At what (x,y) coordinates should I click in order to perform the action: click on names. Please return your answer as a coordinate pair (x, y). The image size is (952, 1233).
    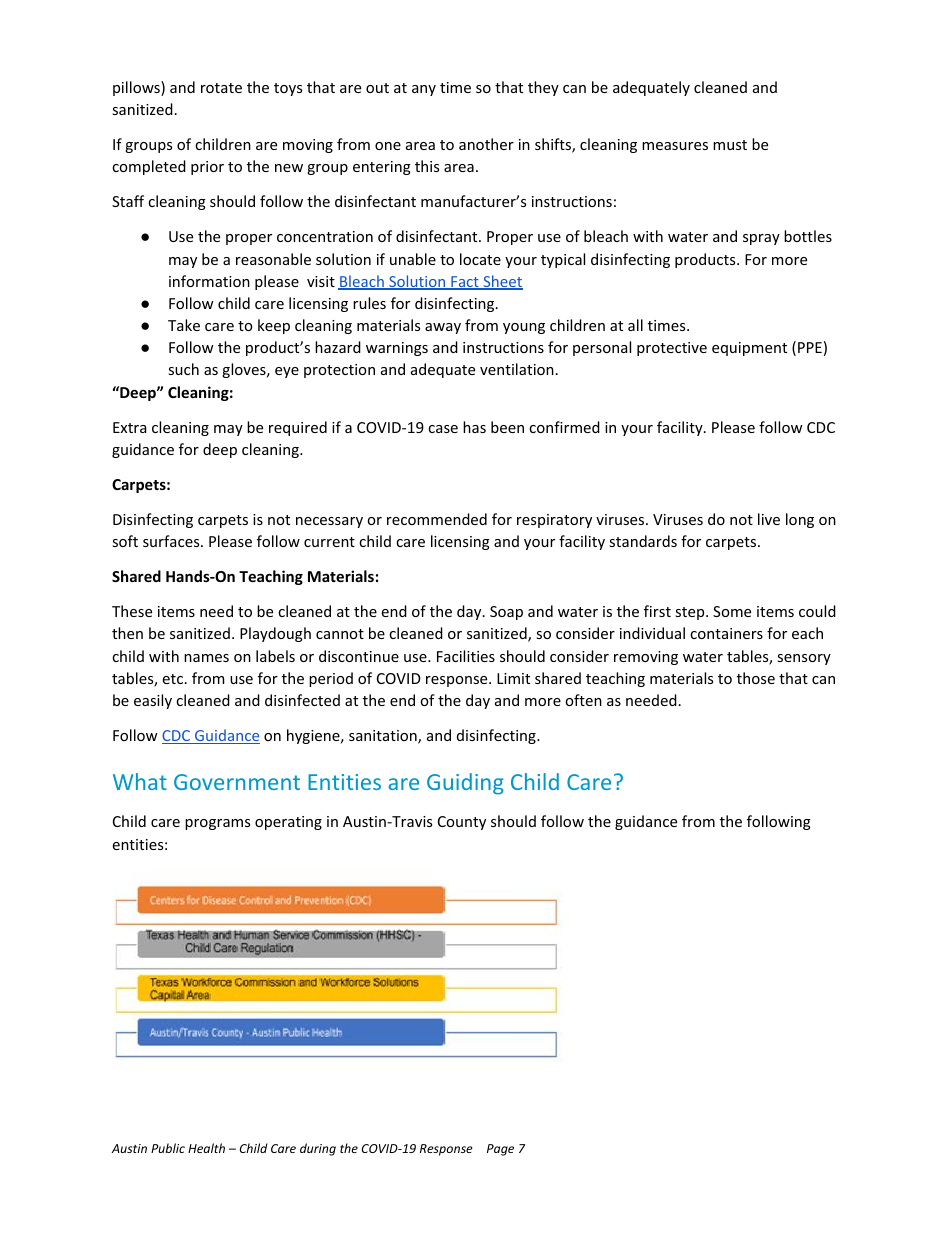
    Looking at the image, I should click on (206, 658).
